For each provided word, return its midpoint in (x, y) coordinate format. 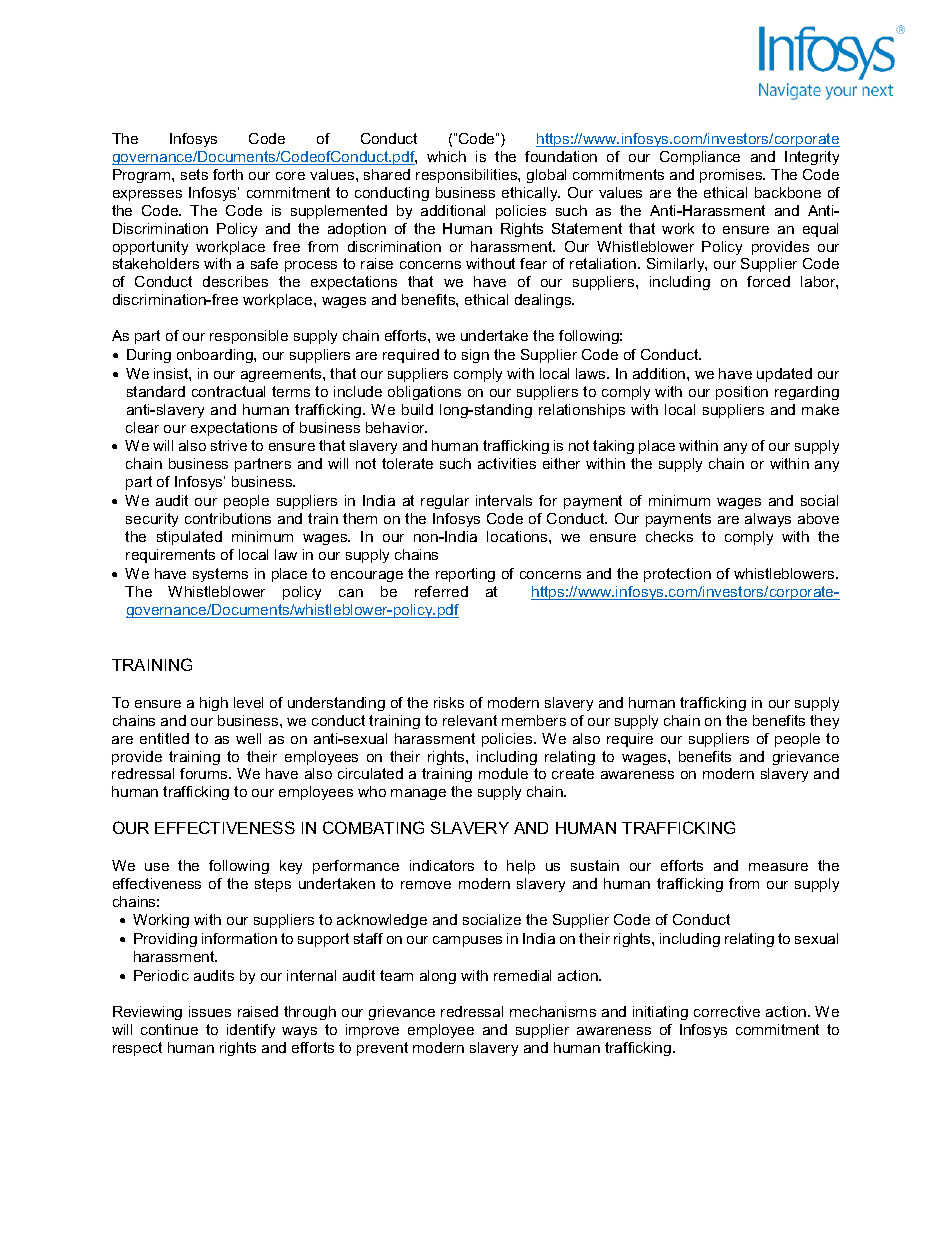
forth (228, 174)
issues (210, 1011)
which (446, 156)
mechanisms (553, 1011)
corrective (727, 1011)
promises (732, 176)
